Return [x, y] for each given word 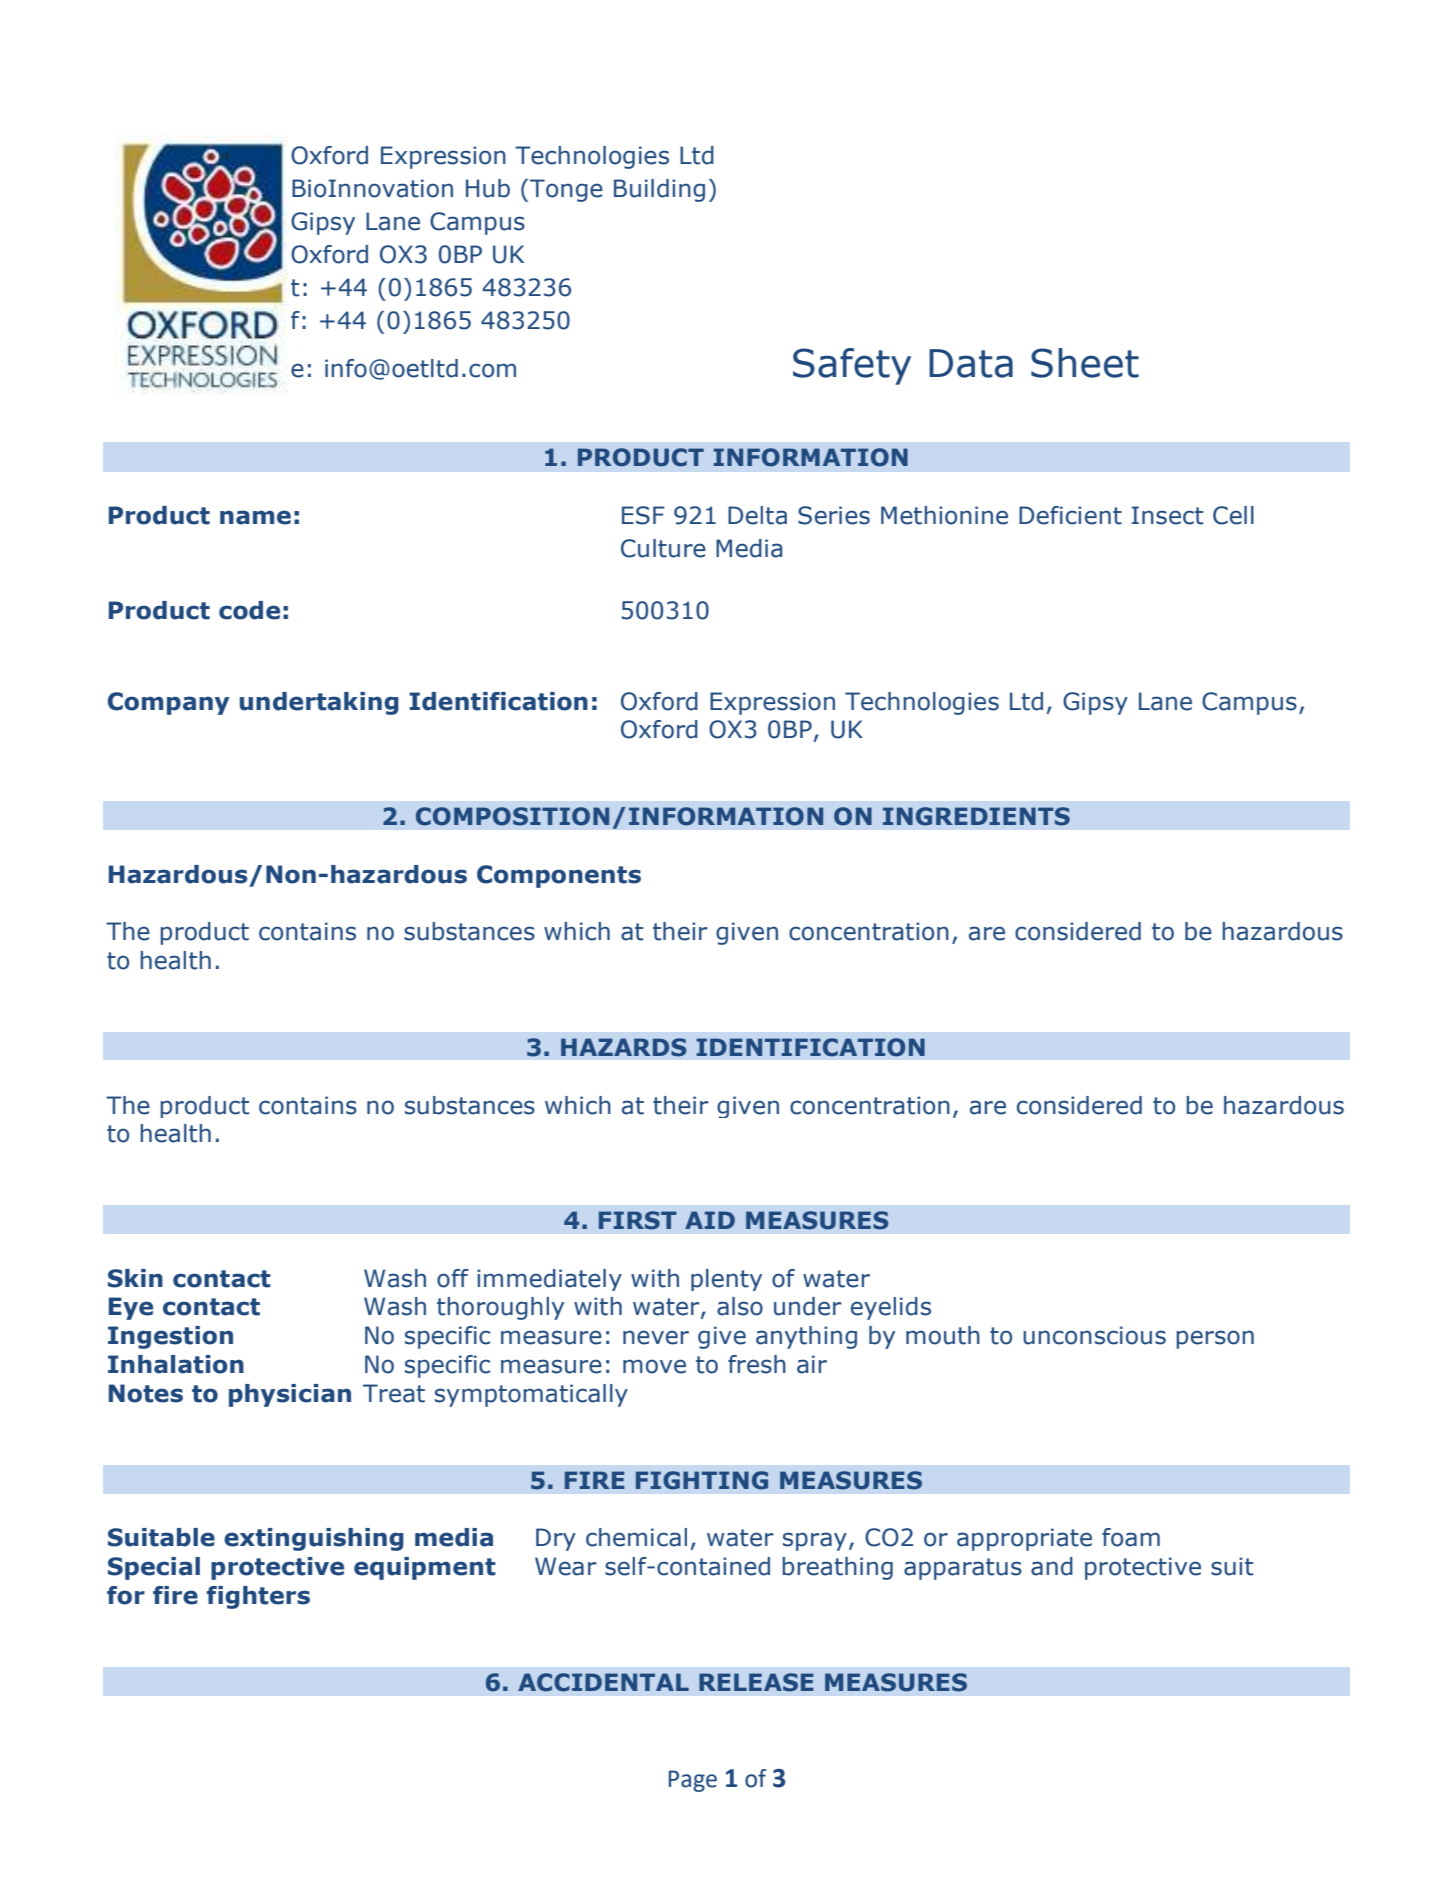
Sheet [1085, 363]
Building [659, 190]
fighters [258, 1597]
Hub [488, 188]
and [1052, 1566]
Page [693, 1781]
